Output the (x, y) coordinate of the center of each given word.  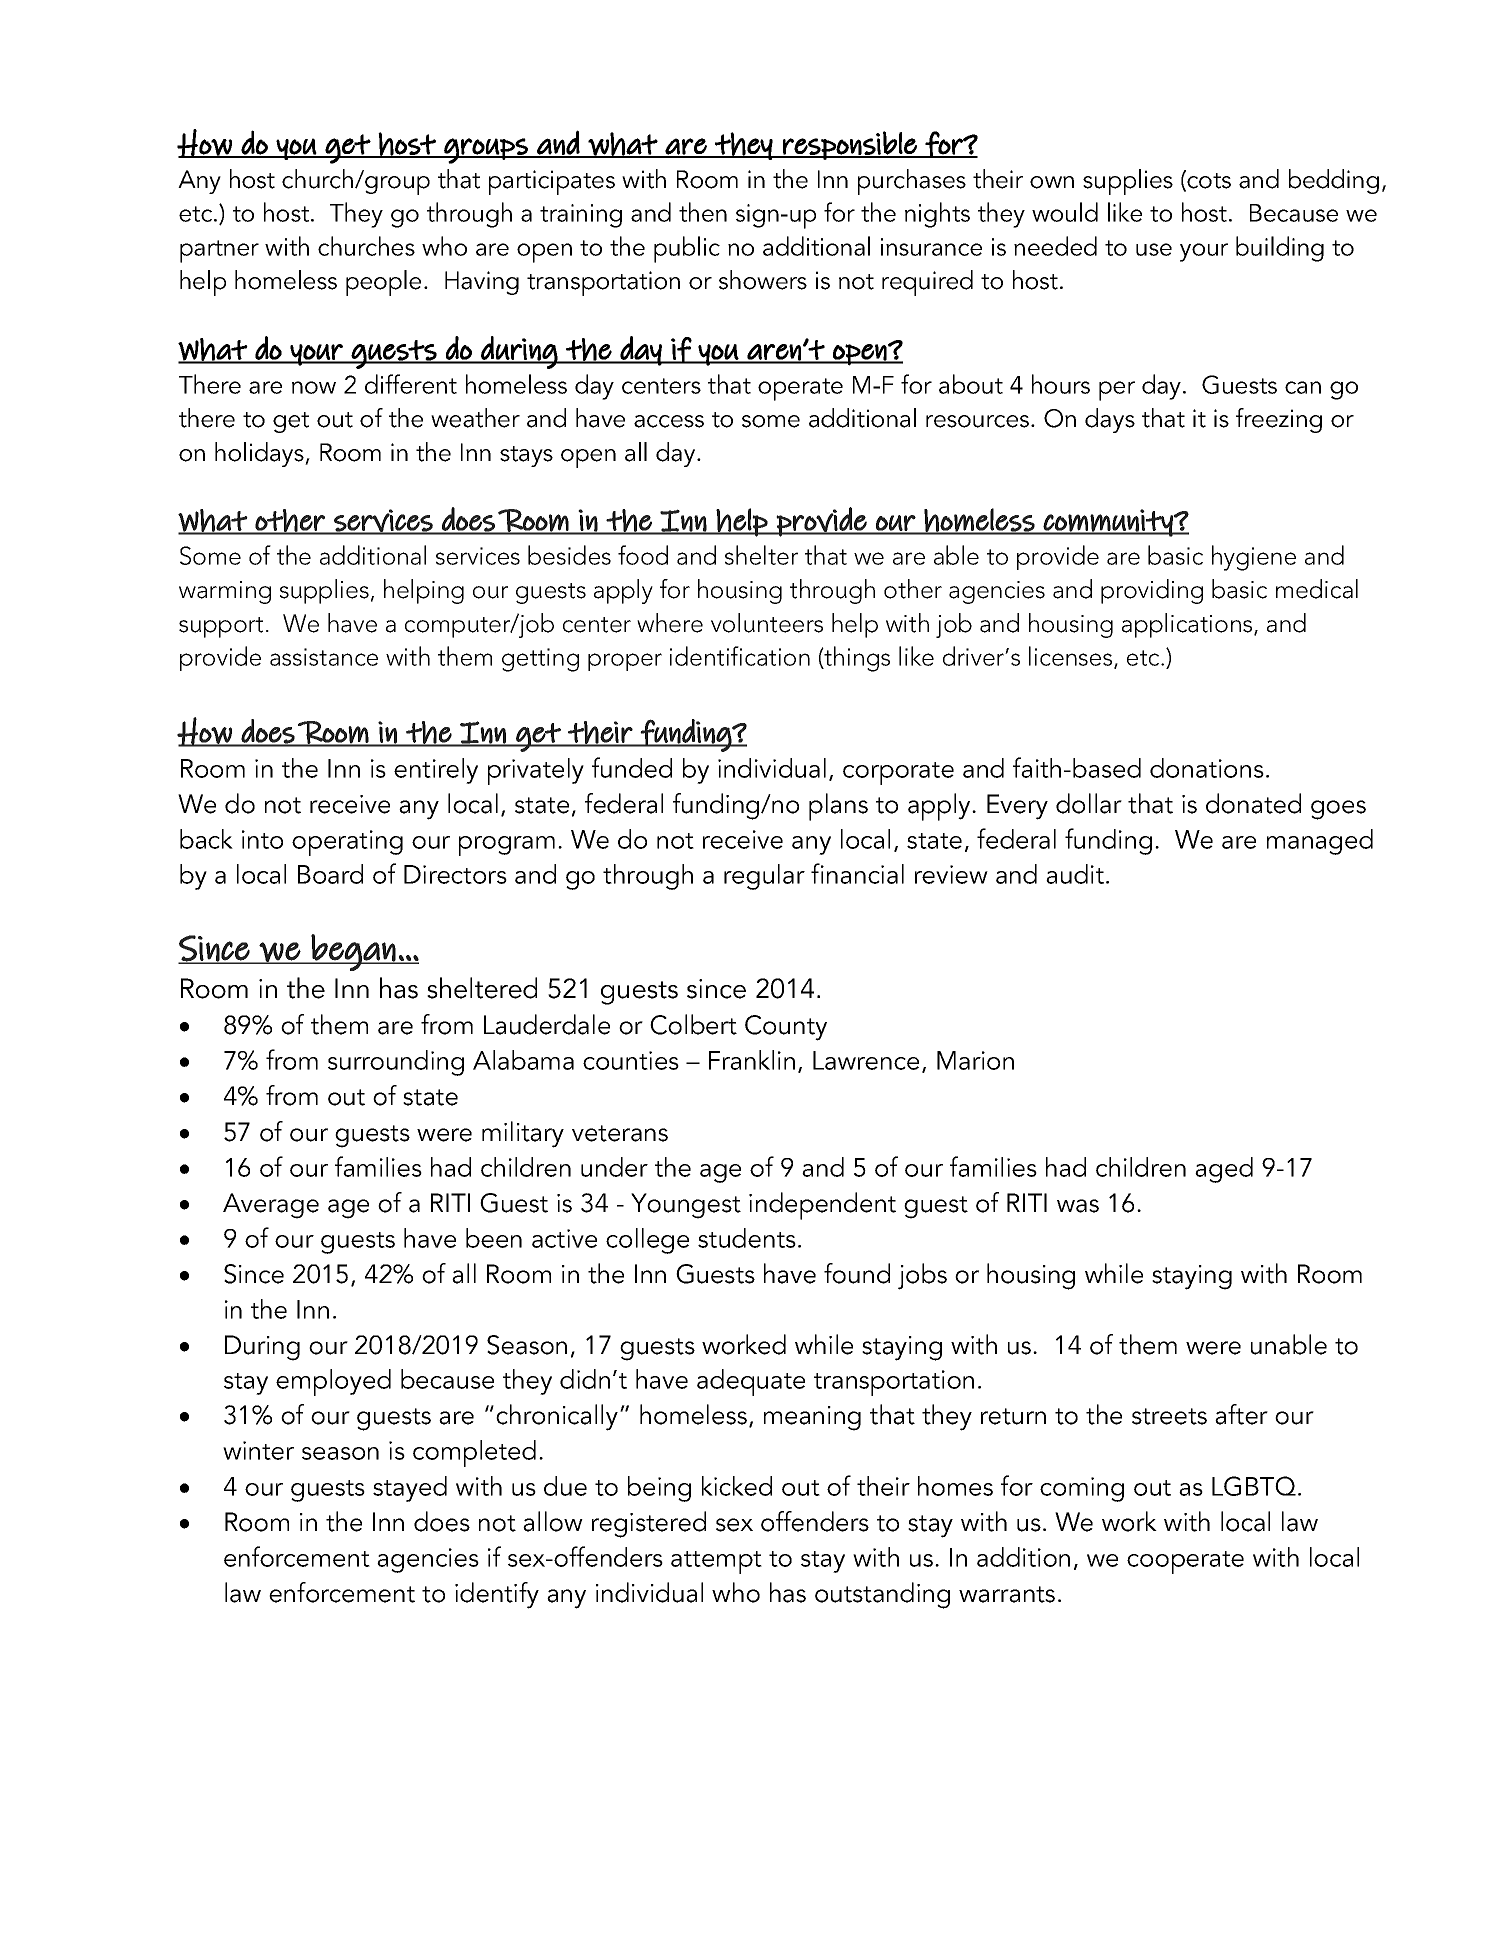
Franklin (752, 1060)
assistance (324, 657)
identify (497, 1595)
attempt (716, 1562)
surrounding (396, 1063)
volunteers (767, 623)
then (703, 212)
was (1078, 1206)
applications (1188, 625)
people (383, 283)
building (1280, 249)
